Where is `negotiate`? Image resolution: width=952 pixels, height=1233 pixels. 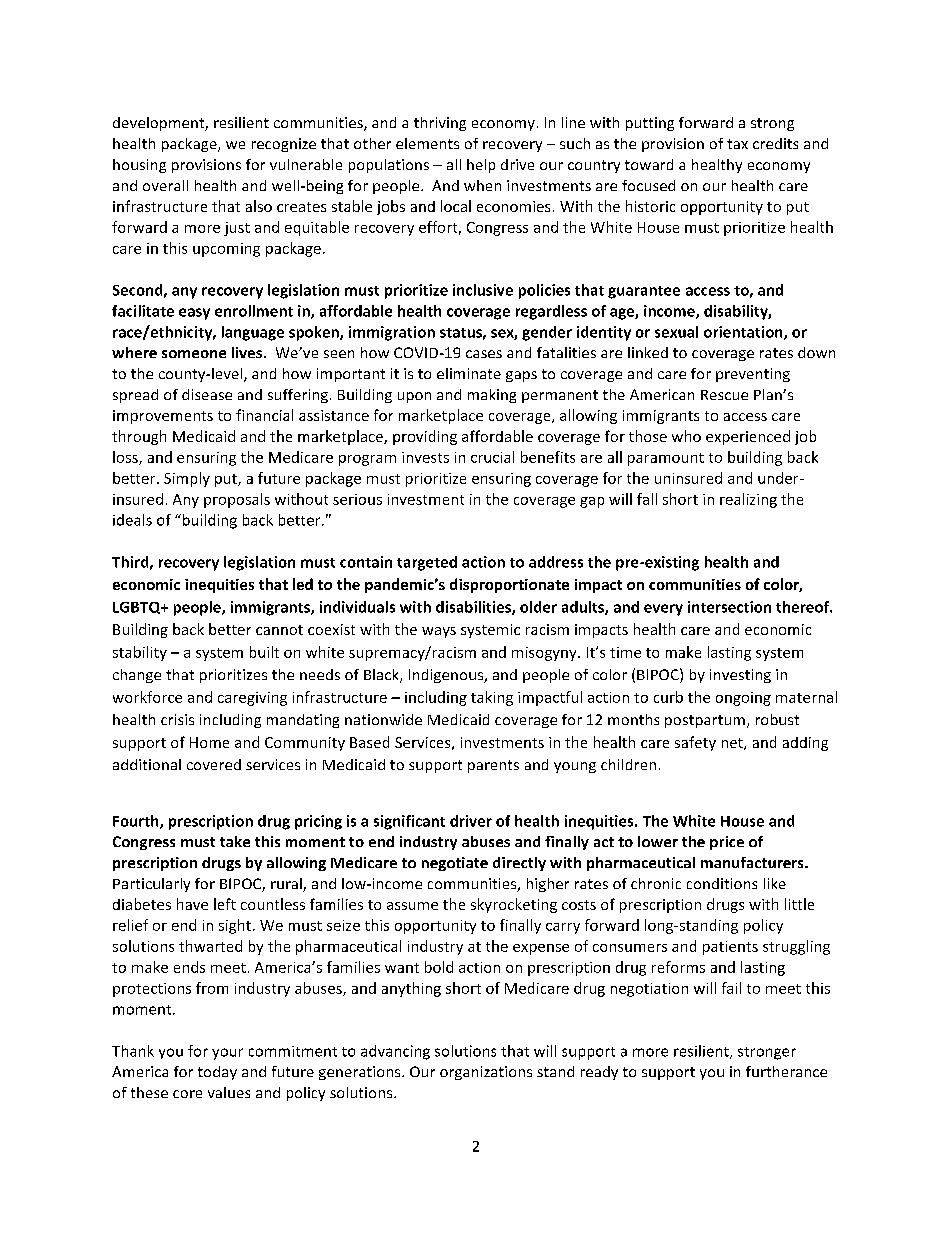 negotiate is located at coordinates (455, 864).
